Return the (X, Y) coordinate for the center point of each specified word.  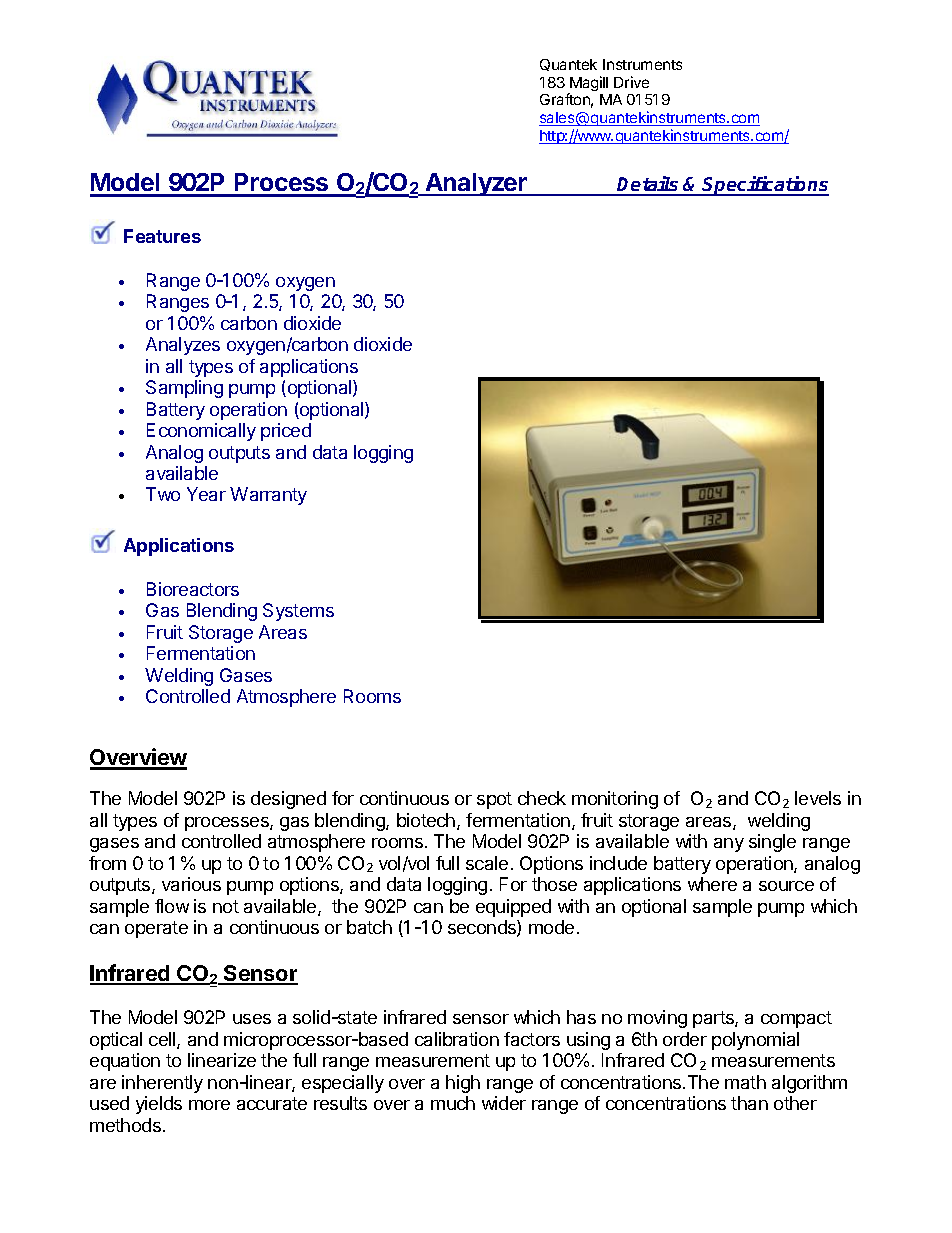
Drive (631, 82)
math (745, 1082)
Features (162, 236)
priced (286, 432)
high (463, 1084)
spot (494, 800)
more (209, 1105)
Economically (201, 432)
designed (288, 800)
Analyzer (476, 184)
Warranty (268, 496)
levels (818, 798)
